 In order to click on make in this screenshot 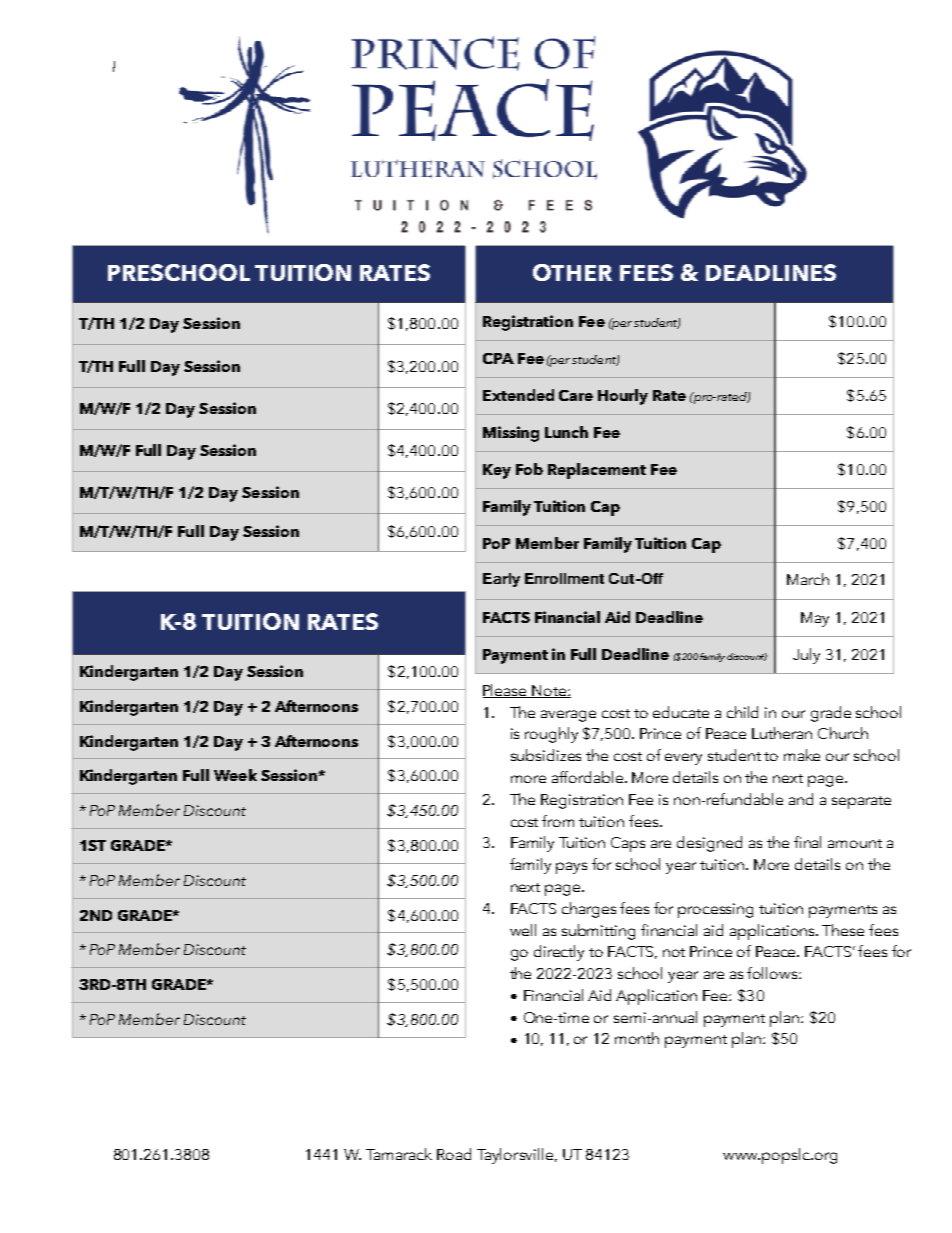, I will do `click(802, 755)`.
